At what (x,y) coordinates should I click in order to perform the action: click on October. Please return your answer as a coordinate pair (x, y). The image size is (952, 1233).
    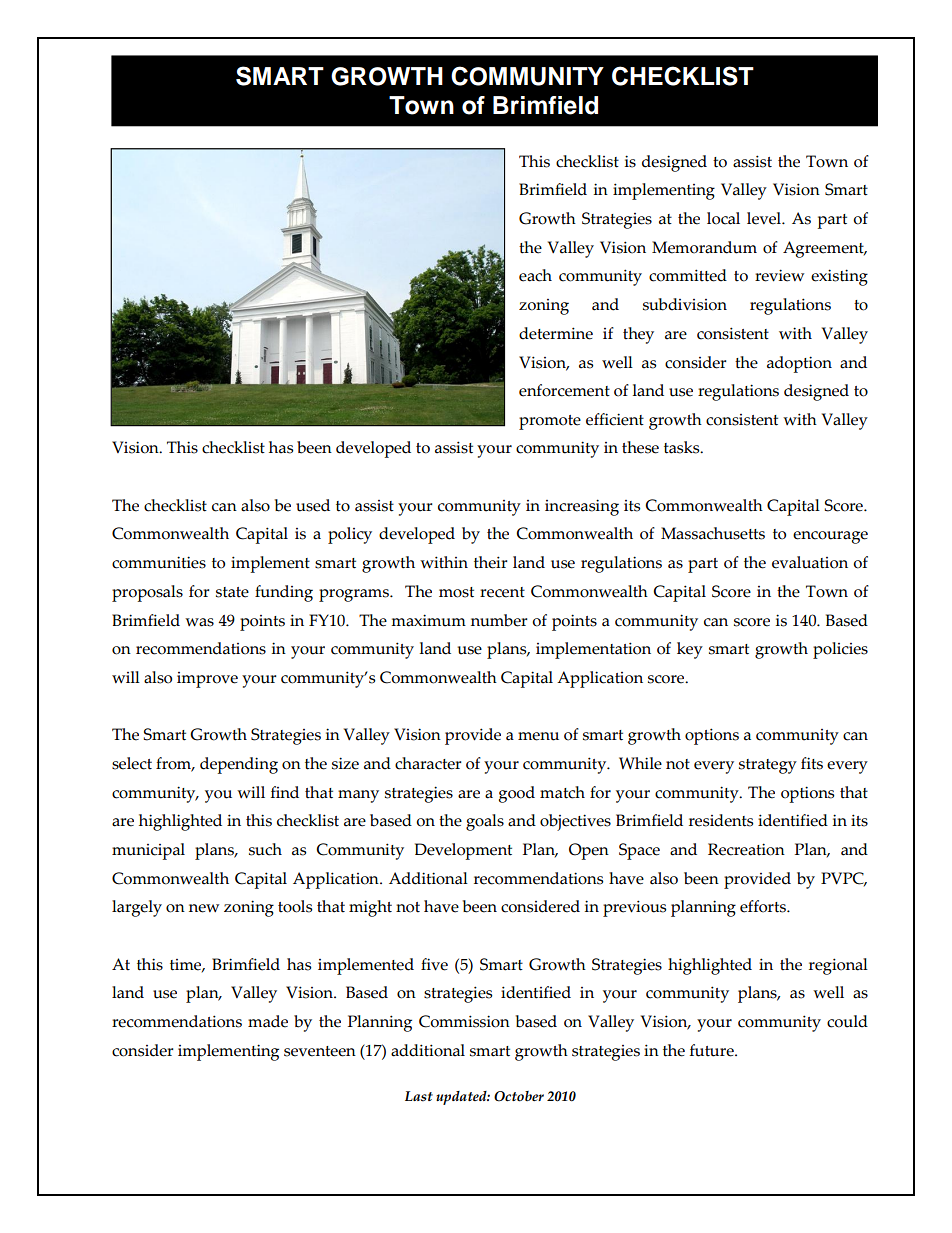
    Looking at the image, I should click on (519, 1096).
